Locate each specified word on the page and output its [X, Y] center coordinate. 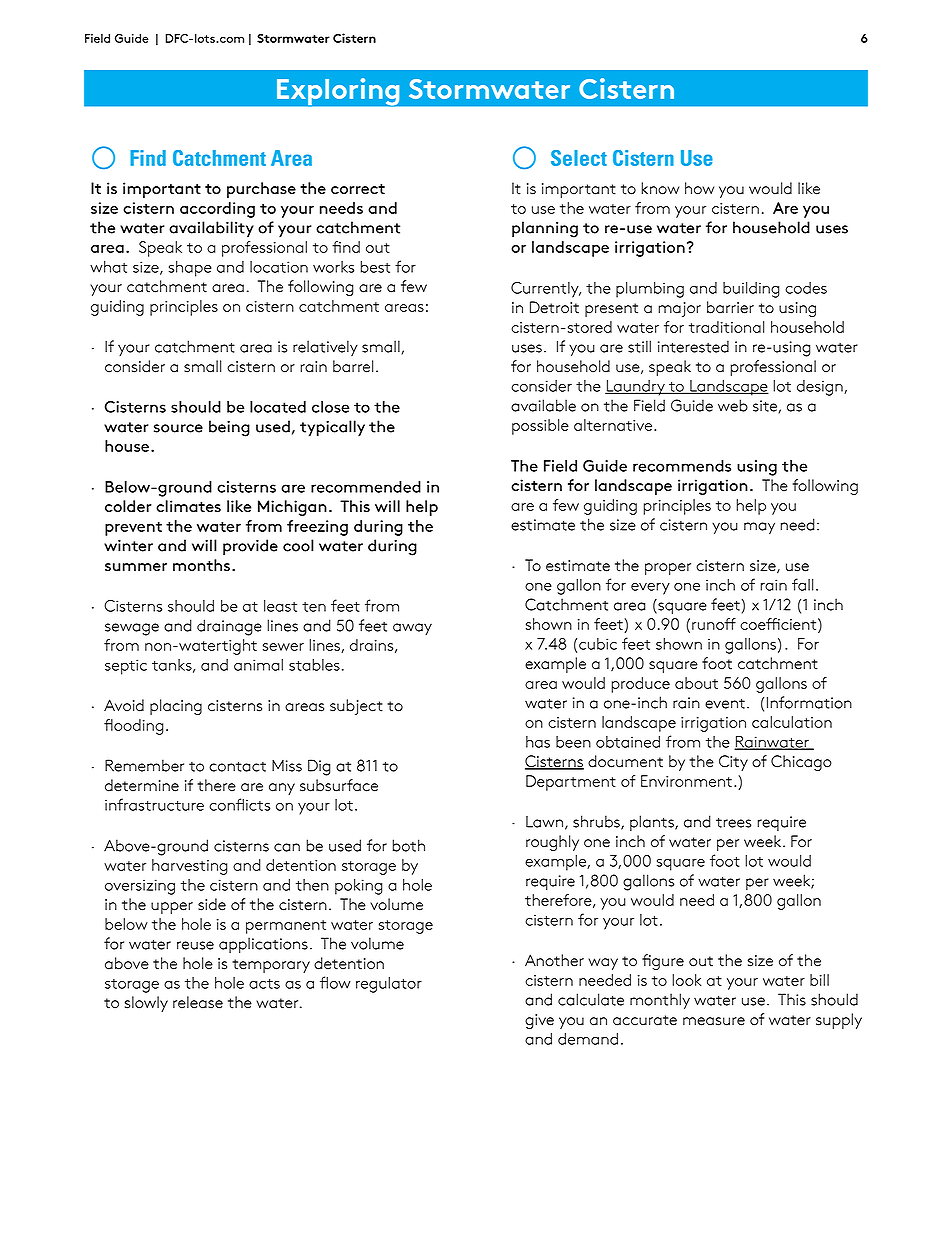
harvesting [190, 867]
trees [733, 822]
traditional [726, 327]
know [660, 188]
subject [356, 707]
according [217, 210]
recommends [682, 466]
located [278, 407]
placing [176, 707]
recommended [366, 487]
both [408, 845]
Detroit [554, 307]
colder [128, 506]
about [696, 683]
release [198, 1002]
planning [545, 229]
